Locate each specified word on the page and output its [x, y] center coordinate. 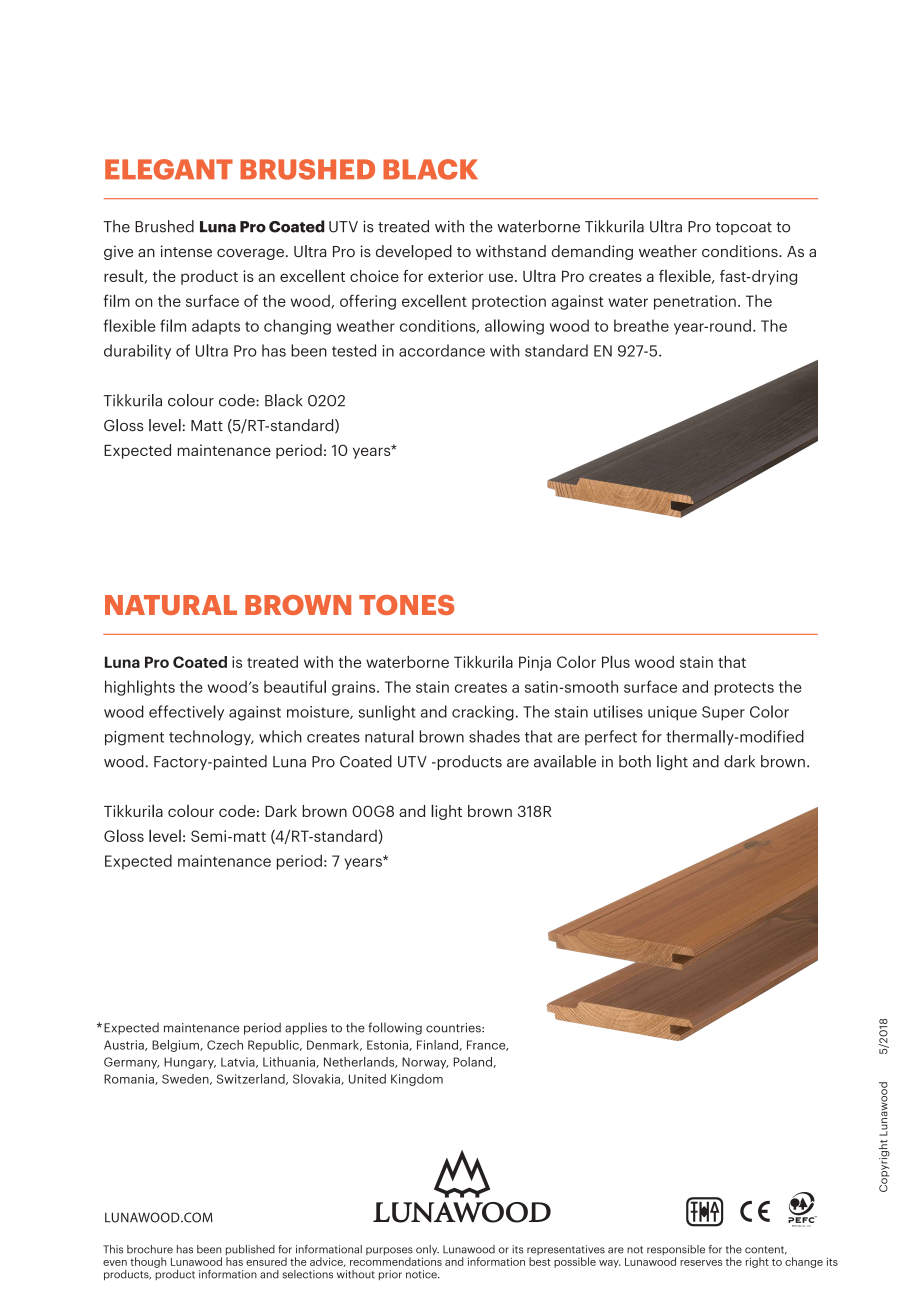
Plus [616, 661]
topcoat [743, 228]
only [427, 1251]
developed [414, 252]
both [635, 761]
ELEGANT [169, 169]
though [148, 1262]
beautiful [295, 686]
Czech [225, 1045]
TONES [406, 605]
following [395, 1028]
